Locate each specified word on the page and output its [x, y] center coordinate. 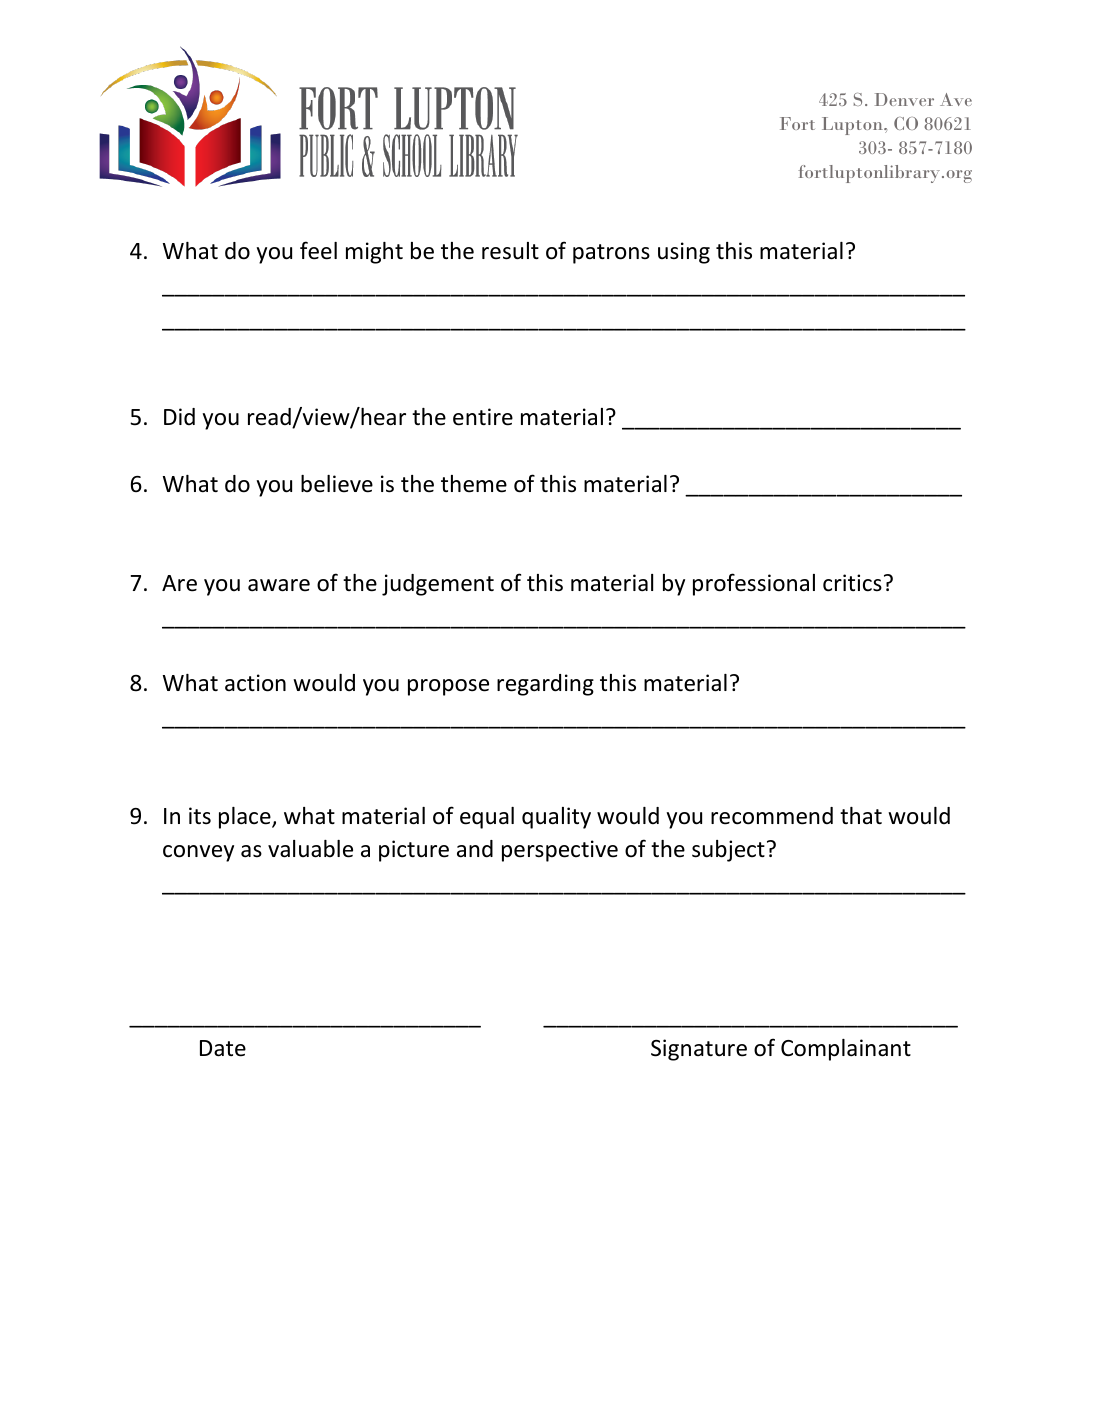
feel [318, 250]
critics [852, 583]
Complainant [846, 1050]
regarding [545, 685]
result [510, 251]
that [861, 816]
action [255, 683]
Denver [904, 99]
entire [483, 417]
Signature [699, 1050]
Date [223, 1048]
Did [179, 416]
